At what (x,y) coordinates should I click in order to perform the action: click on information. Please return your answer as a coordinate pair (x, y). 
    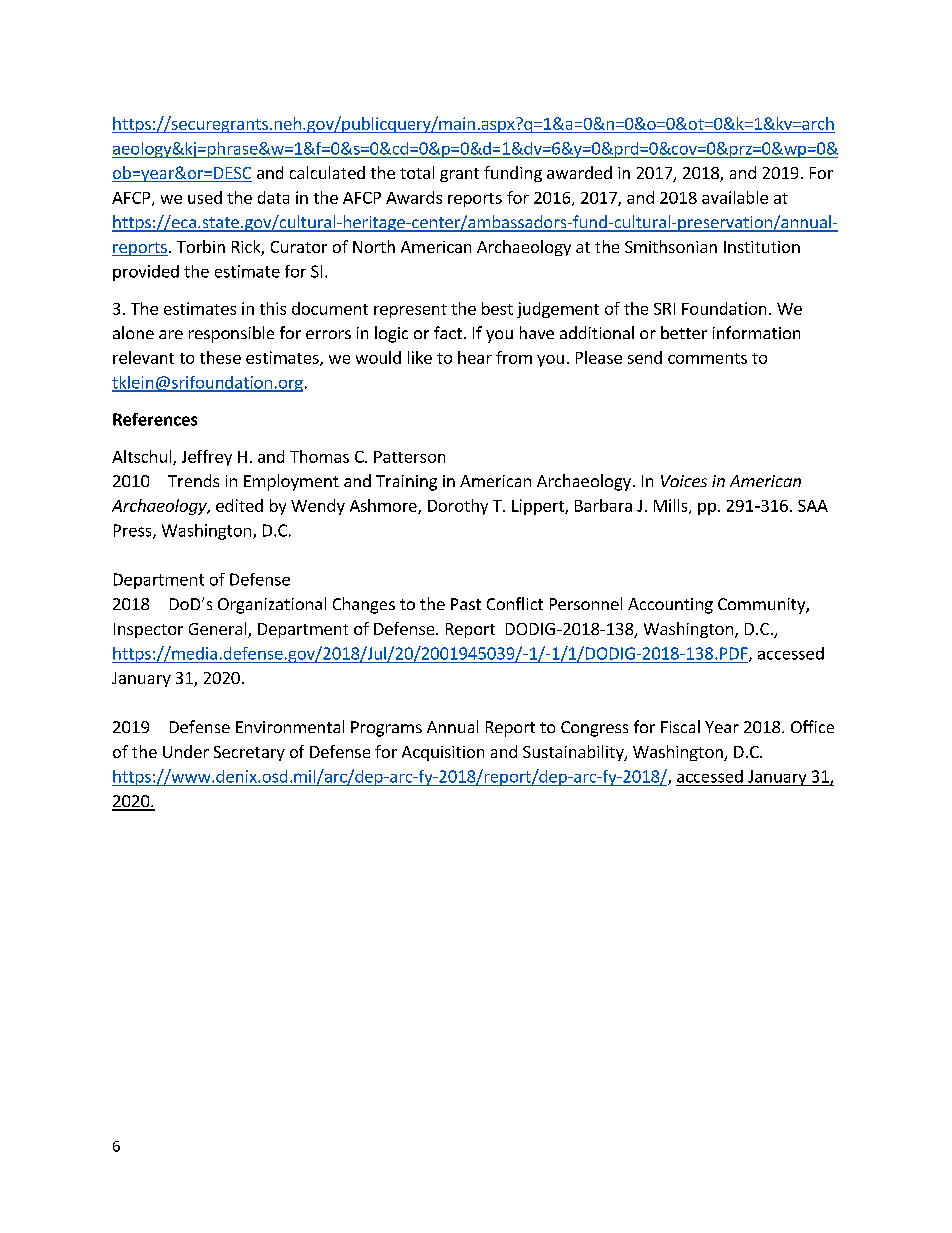
    Looking at the image, I should click on (756, 332).
